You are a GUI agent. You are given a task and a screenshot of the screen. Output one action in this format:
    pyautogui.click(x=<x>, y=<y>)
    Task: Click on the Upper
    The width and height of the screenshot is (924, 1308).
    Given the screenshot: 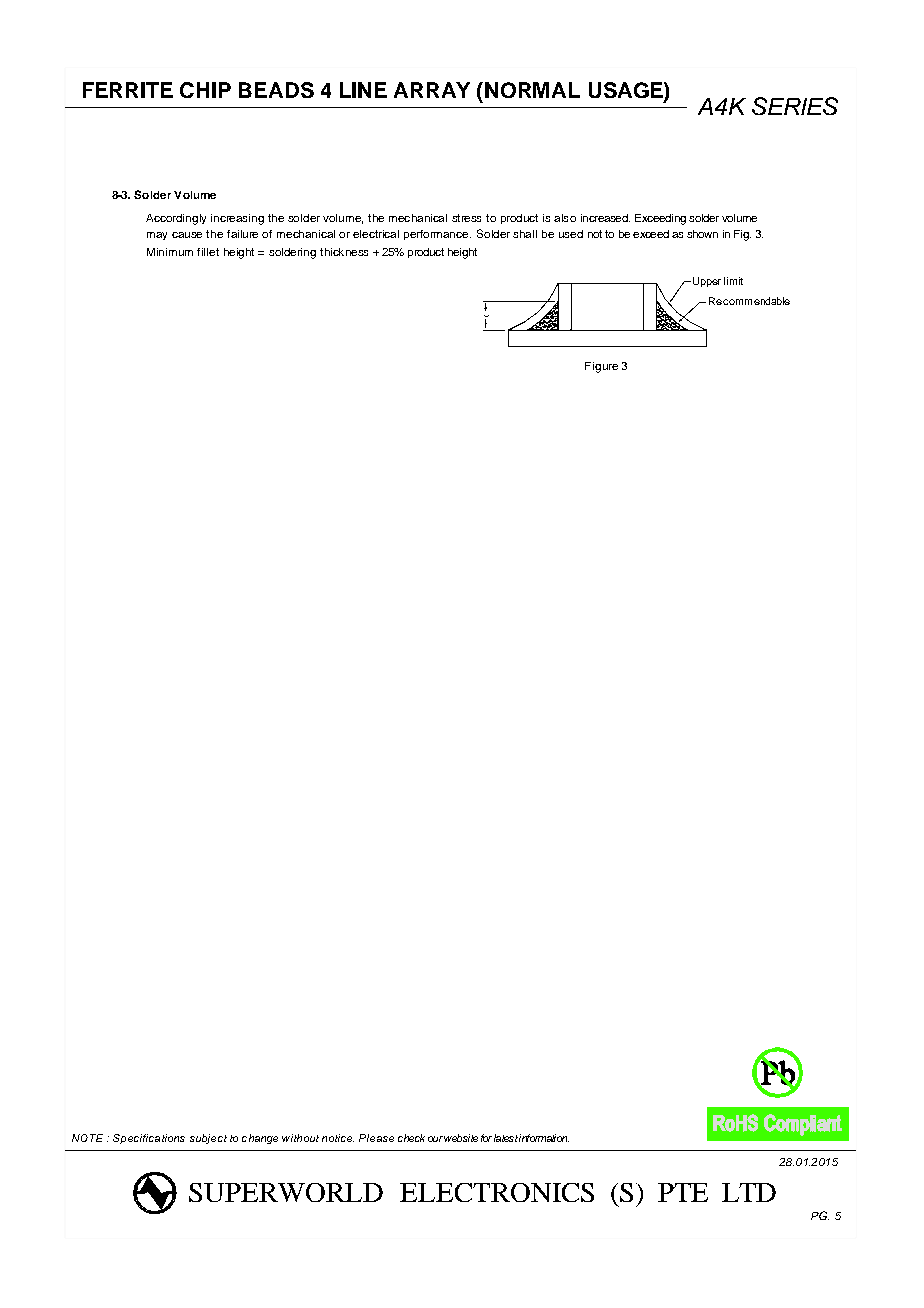 What is the action you would take?
    pyautogui.click(x=705, y=282)
